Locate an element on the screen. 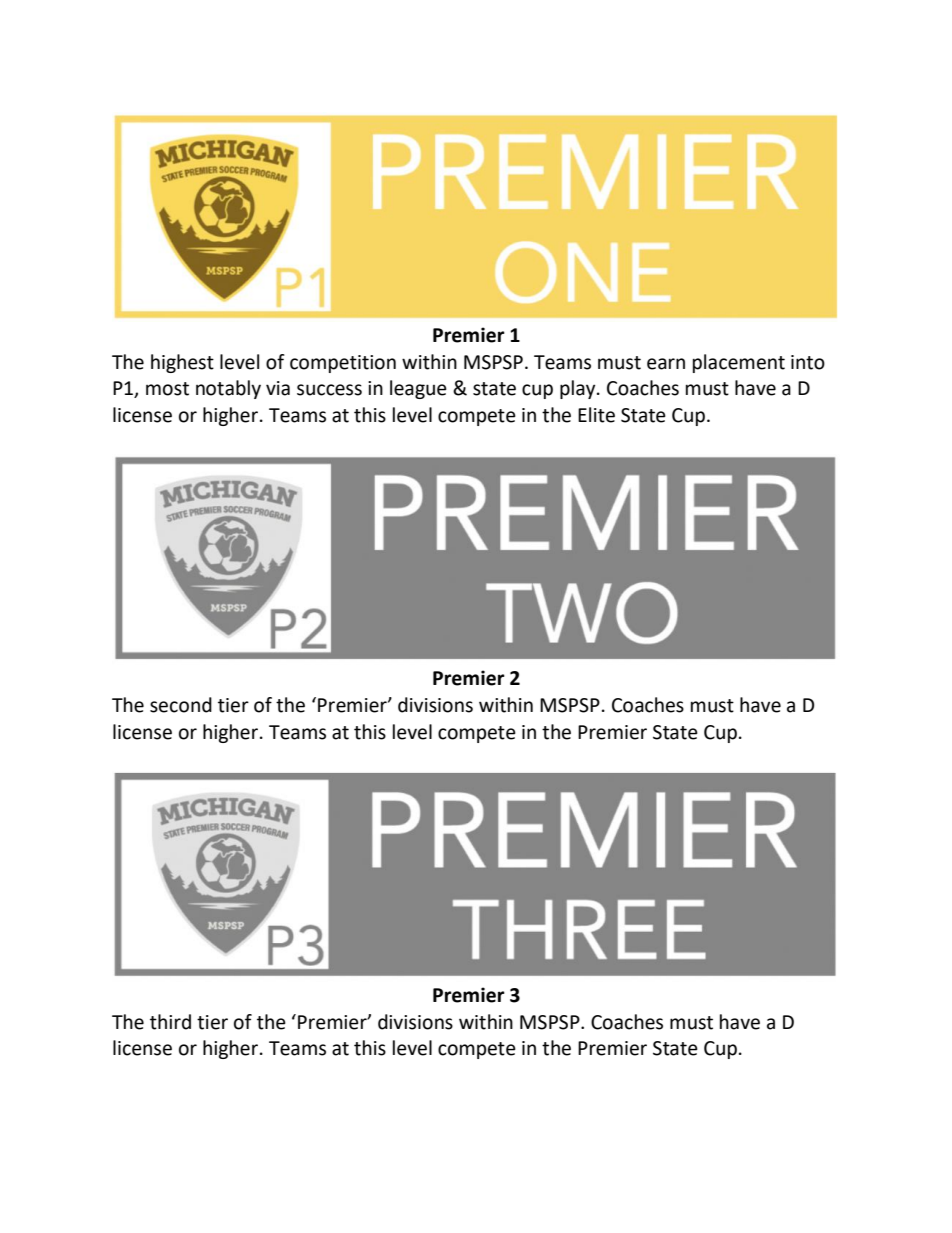  via is located at coordinates (278, 388).
